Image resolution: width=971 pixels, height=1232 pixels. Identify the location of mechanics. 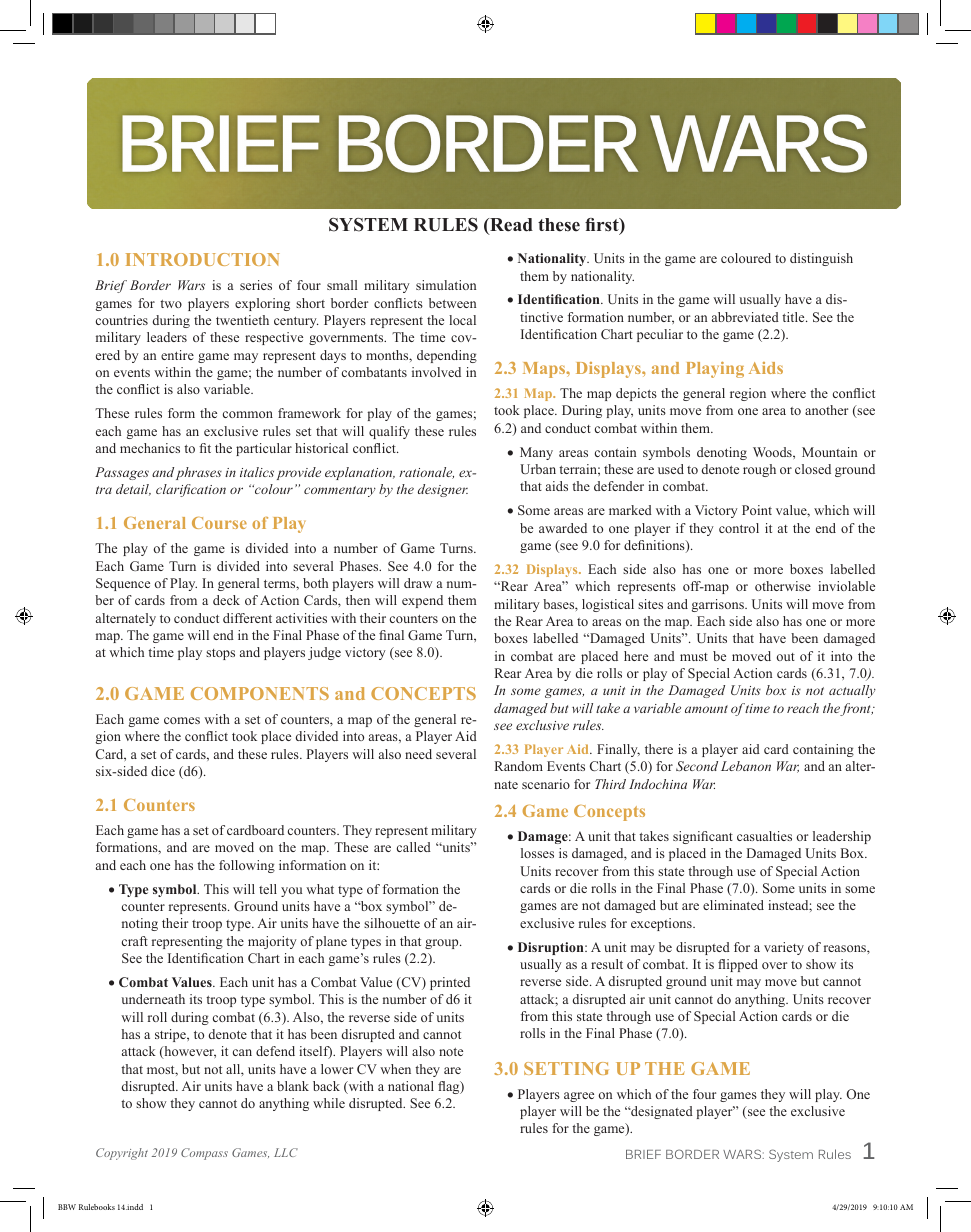
(150, 448).
